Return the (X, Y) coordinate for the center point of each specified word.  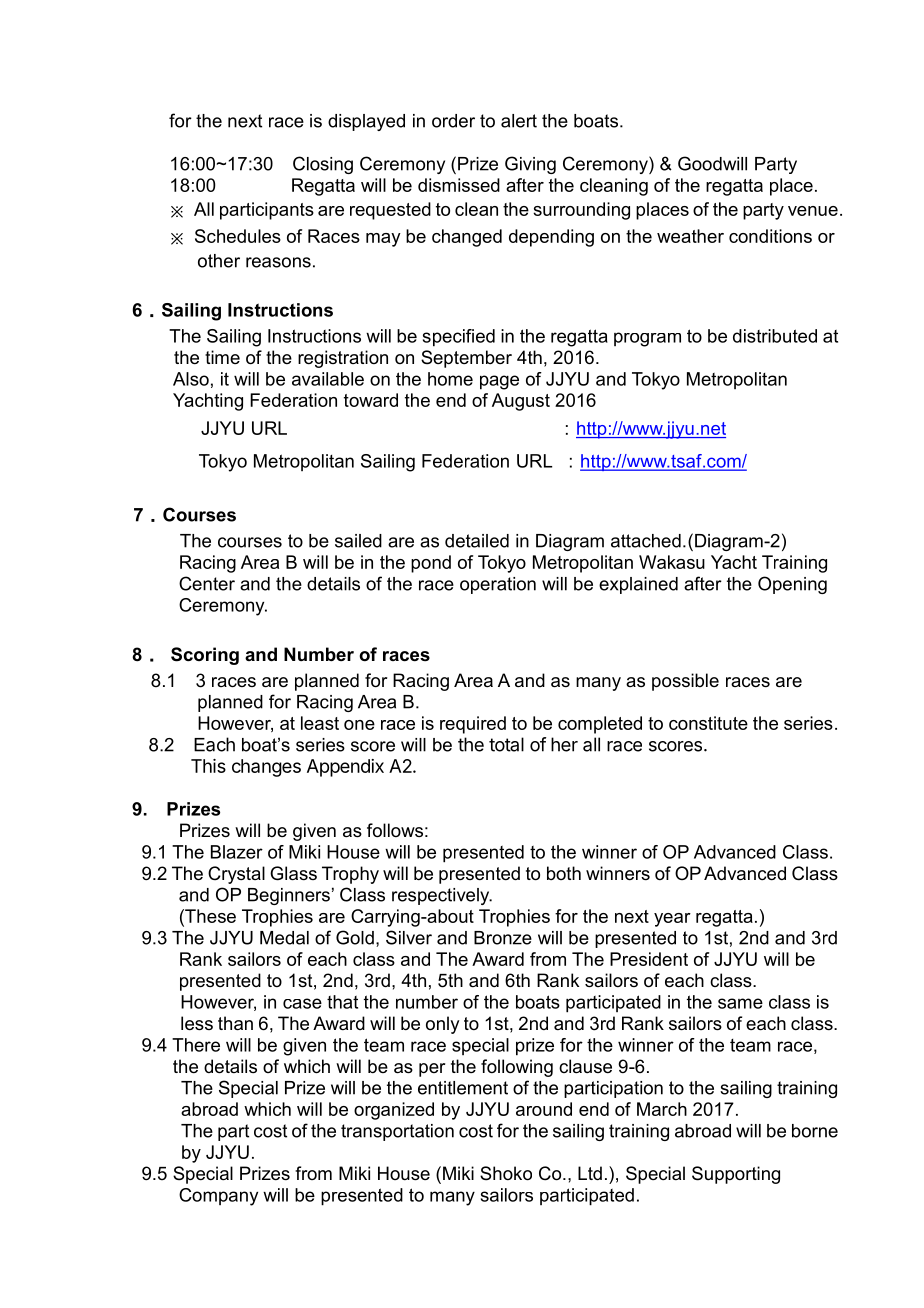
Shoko (506, 1173)
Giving (530, 165)
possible (685, 682)
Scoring (205, 656)
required (473, 725)
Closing (323, 165)
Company (218, 1197)
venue (813, 211)
